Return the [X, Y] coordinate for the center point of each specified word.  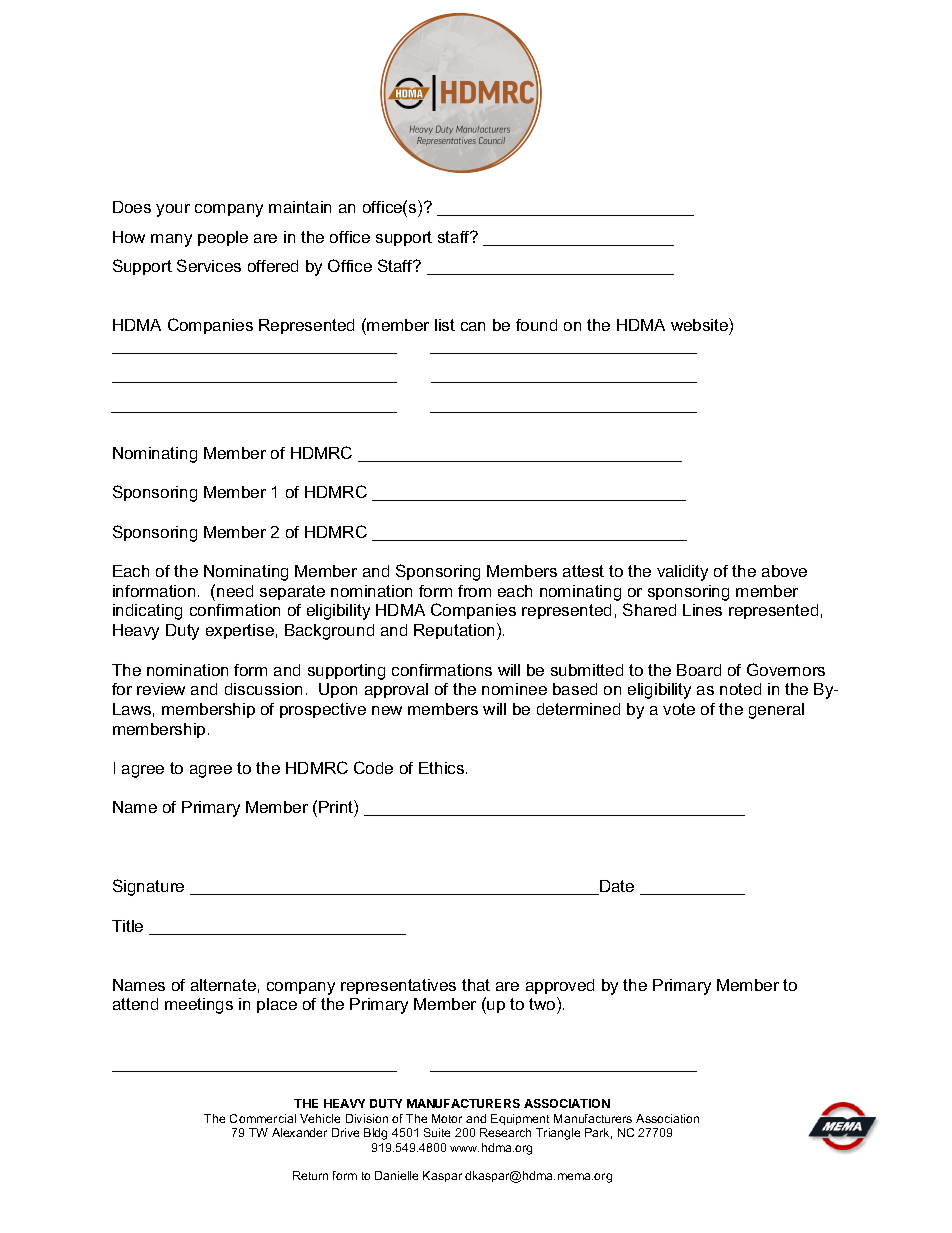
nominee [514, 689]
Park [598, 1133]
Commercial [263, 1118]
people [223, 238]
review [161, 689]
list [445, 325]
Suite [437, 1132]
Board [699, 670]
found [536, 325]
